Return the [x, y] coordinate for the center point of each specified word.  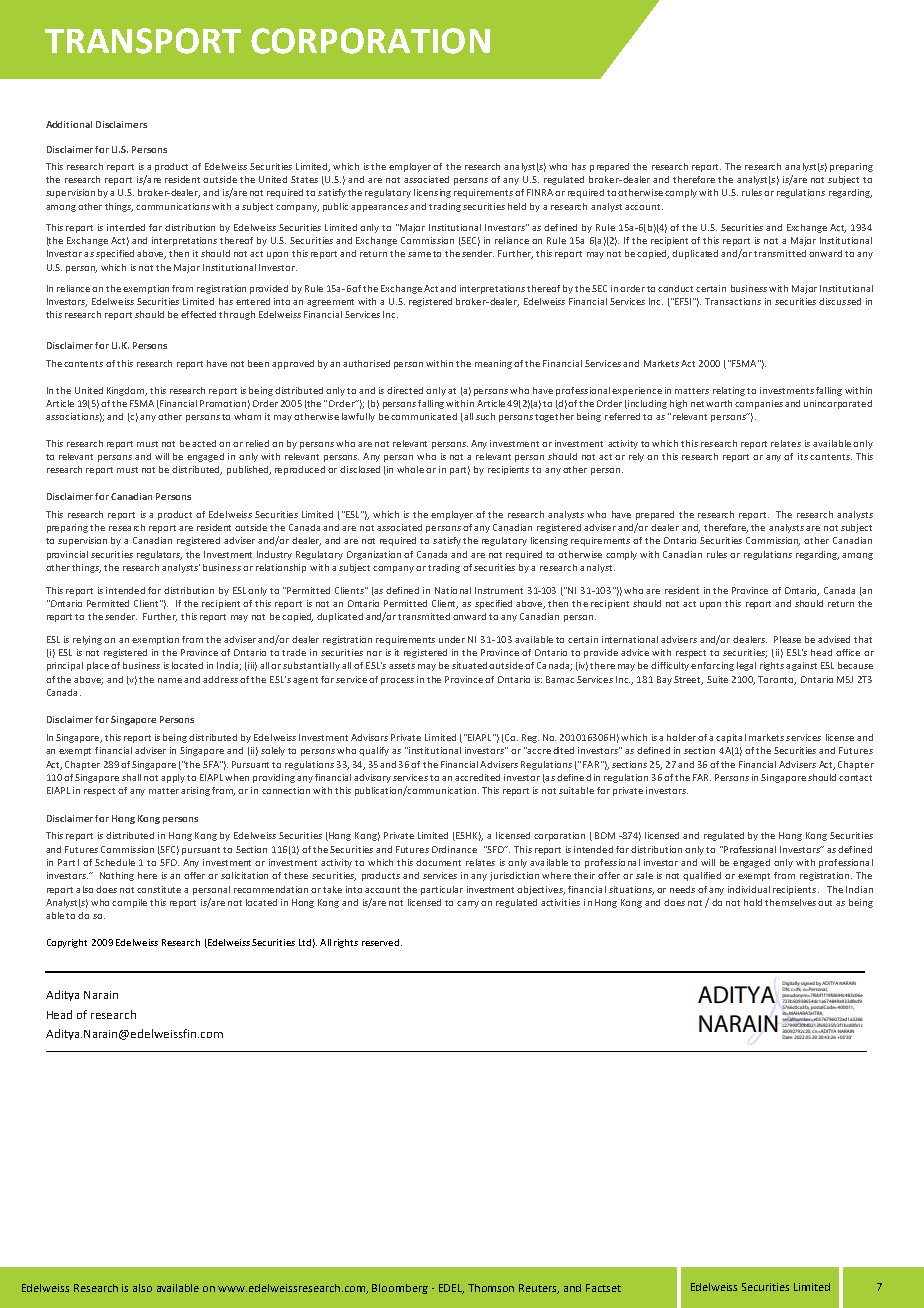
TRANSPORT [143, 41]
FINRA [541, 192]
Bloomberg [400, 1289]
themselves [790, 902]
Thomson [491, 1288]
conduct [675, 288]
